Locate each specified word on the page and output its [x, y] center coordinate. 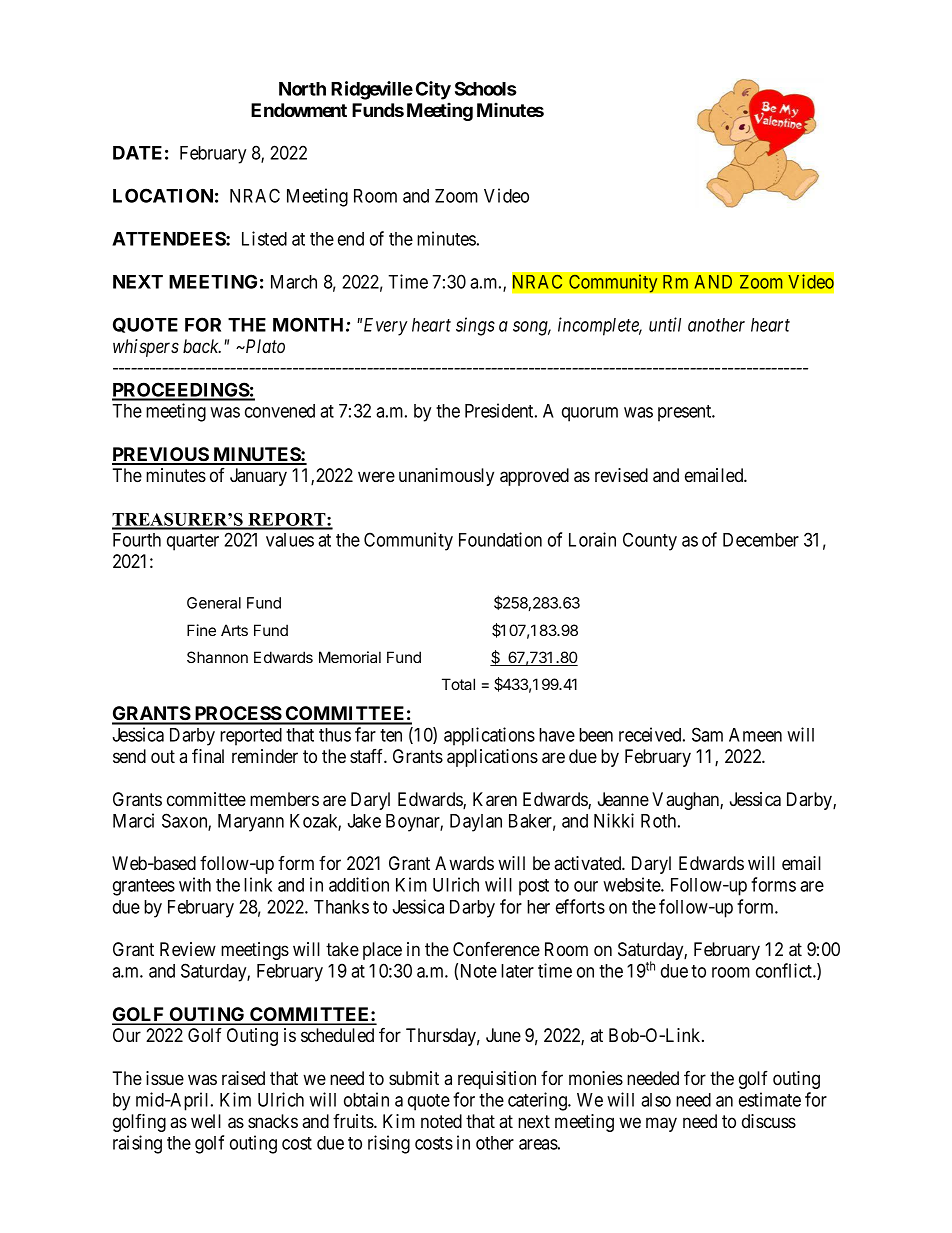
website [632, 884]
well [206, 1121]
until [665, 324]
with [195, 884]
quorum [590, 414]
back [202, 346]
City [433, 90]
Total [458, 684]
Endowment [299, 110]
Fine [201, 630]
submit [414, 1078]
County [650, 541]
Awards [464, 863]
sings [475, 326]
